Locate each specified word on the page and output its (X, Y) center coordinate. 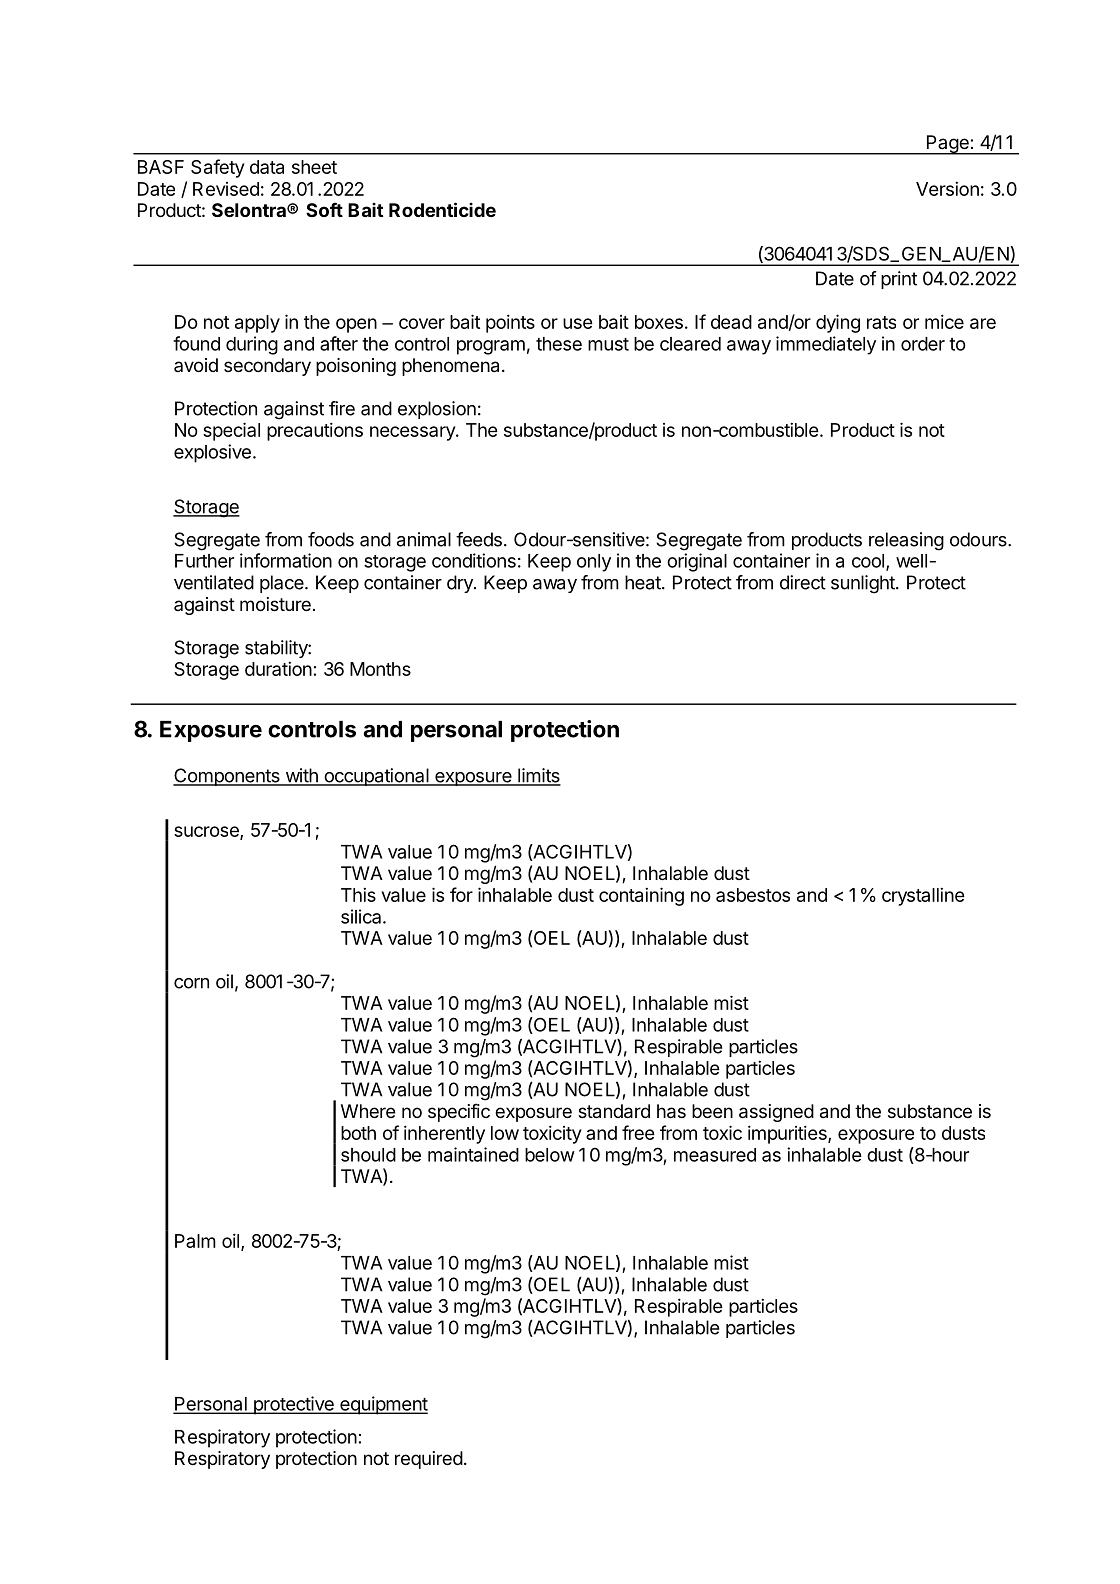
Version (947, 188)
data (267, 167)
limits (538, 776)
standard (614, 1111)
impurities (788, 1134)
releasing (906, 541)
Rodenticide (442, 209)
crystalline (923, 896)
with (301, 776)
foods (331, 539)
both (358, 1133)
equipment (383, 1405)
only (594, 563)
